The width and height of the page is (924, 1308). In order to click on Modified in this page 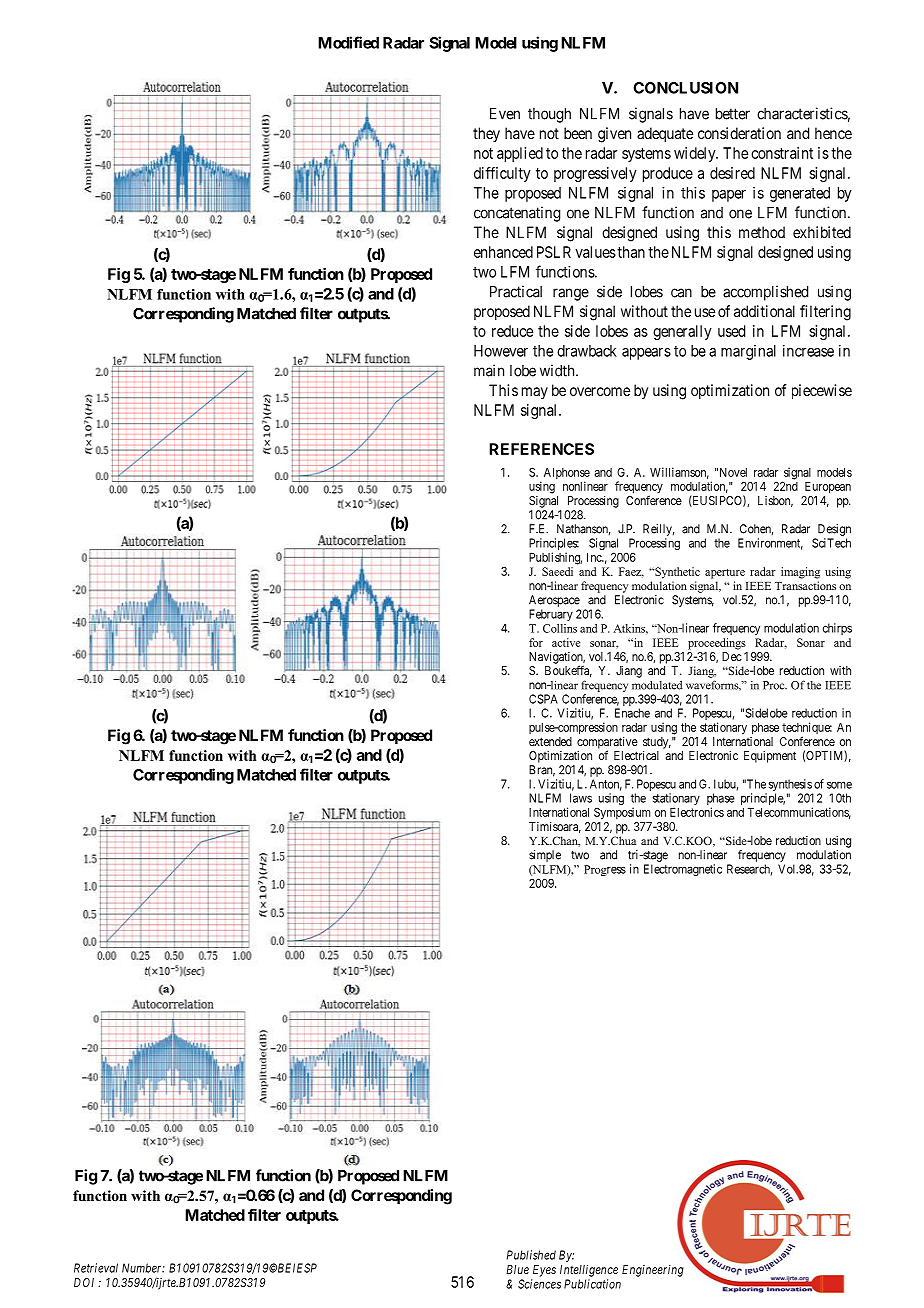, I will do `click(348, 42)`.
